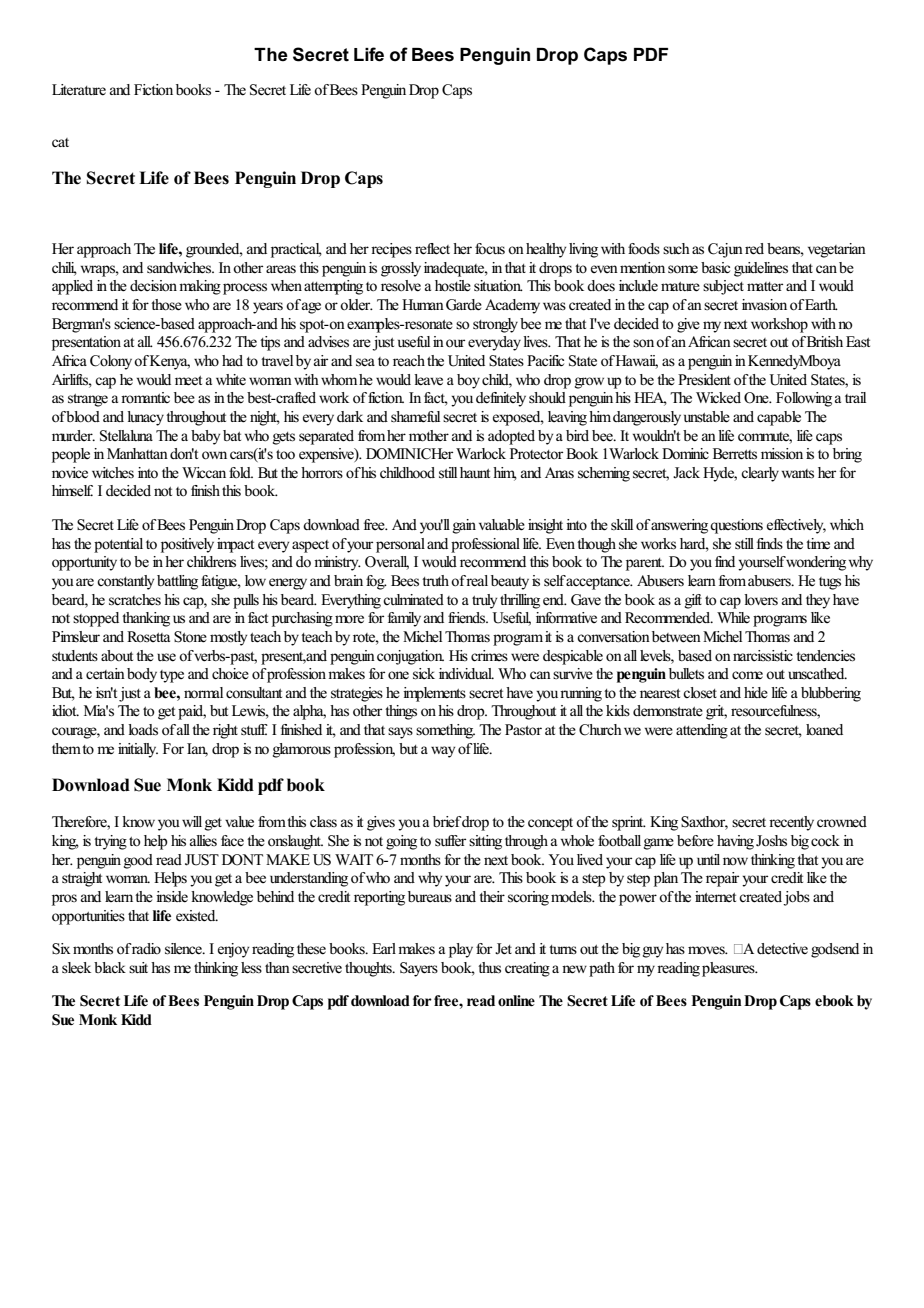 This document has width=924, height=1308. I want to click on Sayers, so click(419, 969).
